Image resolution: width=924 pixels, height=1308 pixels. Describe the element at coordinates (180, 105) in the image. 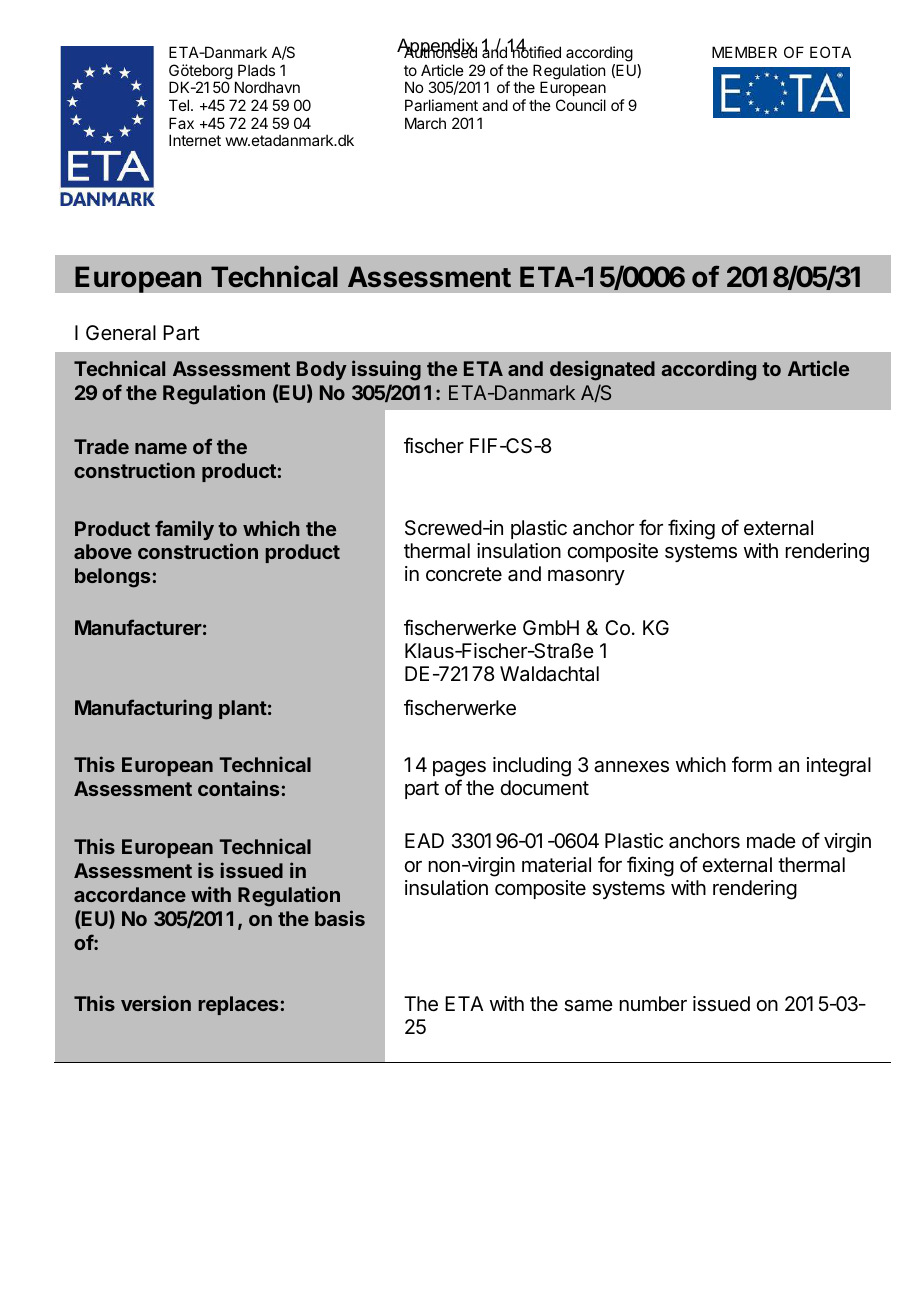

I see `Tel` at that location.
